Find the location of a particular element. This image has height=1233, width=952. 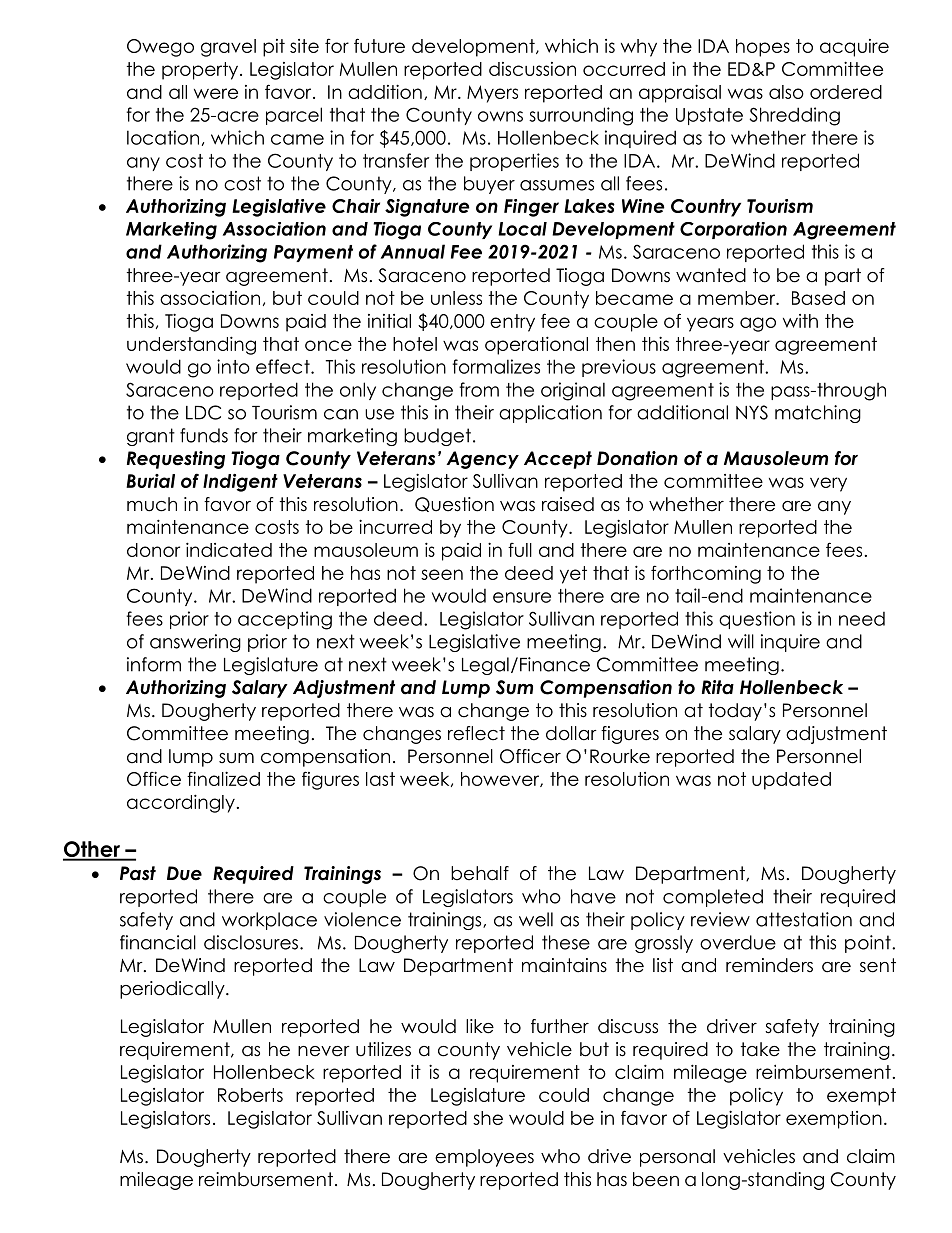

updated is located at coordinates (791, 781).
